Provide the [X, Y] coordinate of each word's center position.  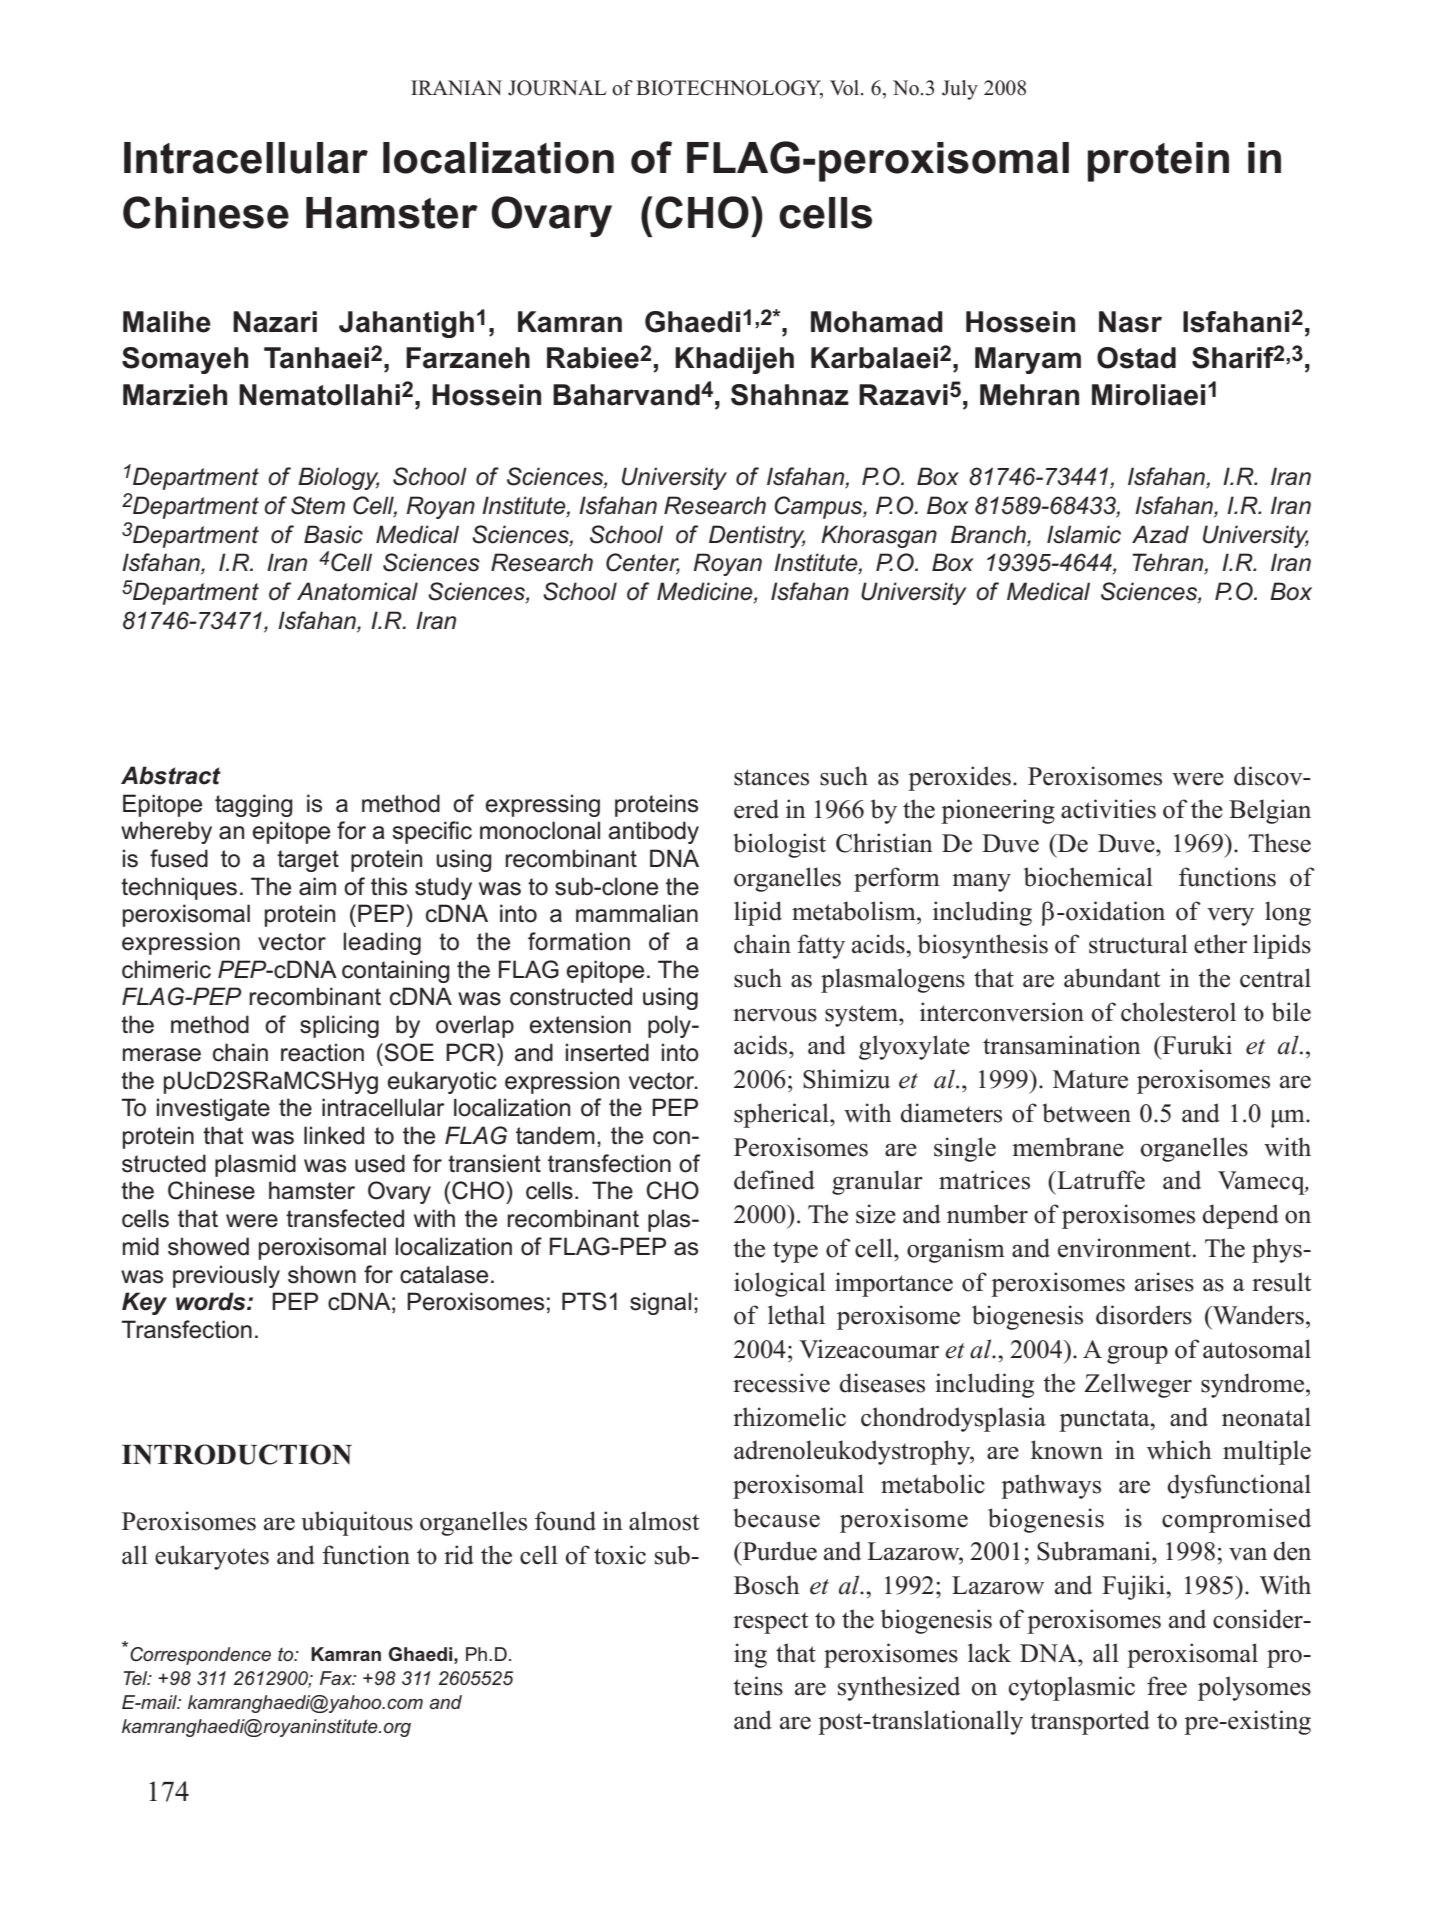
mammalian [637, 913]
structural [1138, 944]
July [960, 90]
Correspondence [200, 1656]
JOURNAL [557, 88]
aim [317, 886]
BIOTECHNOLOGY [729, 89]
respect [770, 1623]
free [1167, 1686]
